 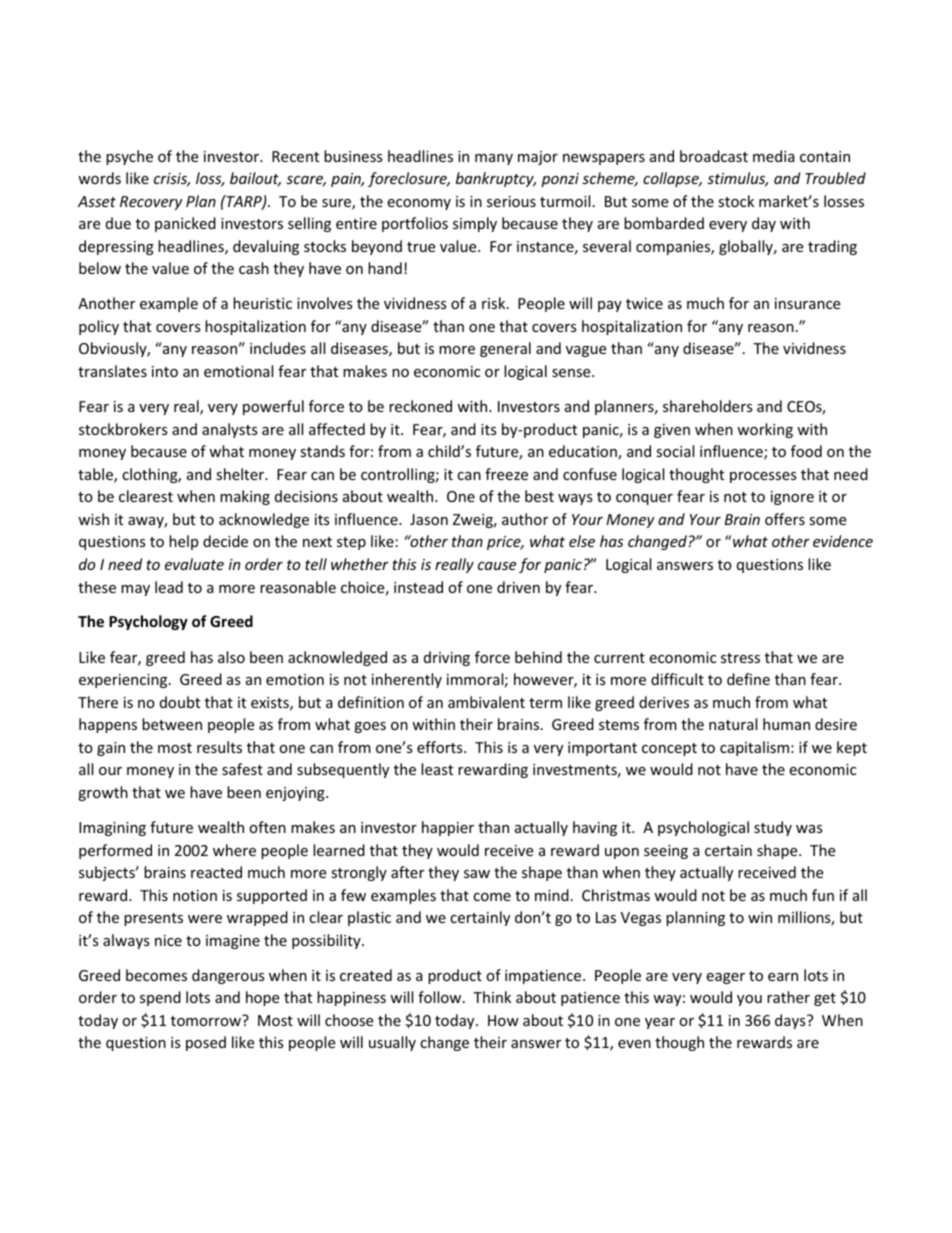 What do you see at coordinates (496, 179) in the screenshot?
I see `bankruptcy` at bounding box center [496, 179].
